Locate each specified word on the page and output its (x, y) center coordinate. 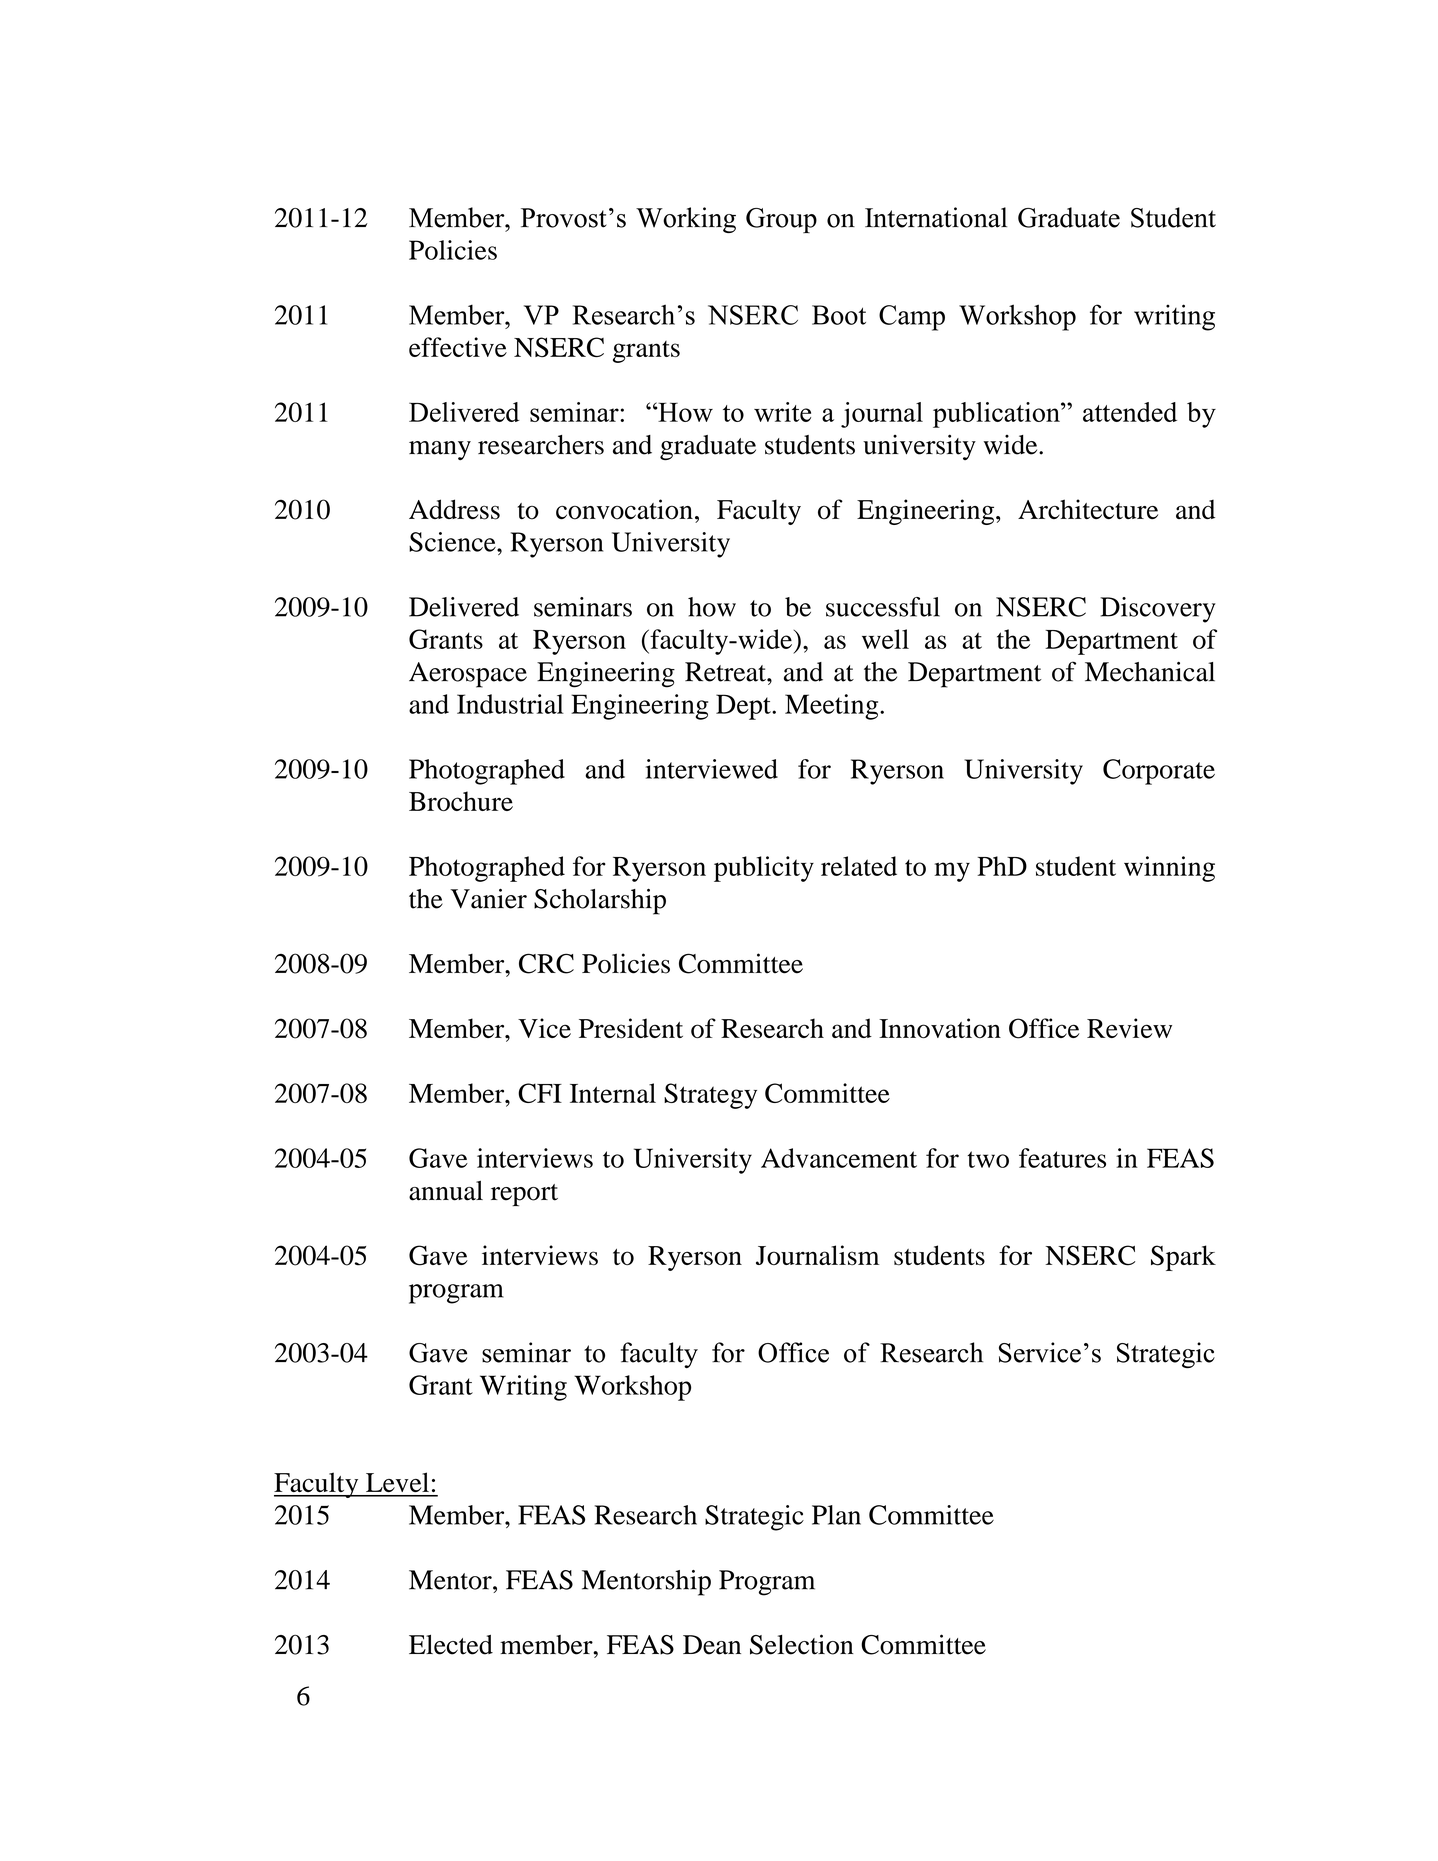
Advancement (839, 1158)
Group (781, 220)
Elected (451, 1645)
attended (1130, 412)
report (524, 1195)
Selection (802, 1644)
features (1062, 1158)
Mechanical (1150, 672)
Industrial (510, 704)
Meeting (833, 707)
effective (458, 347)
